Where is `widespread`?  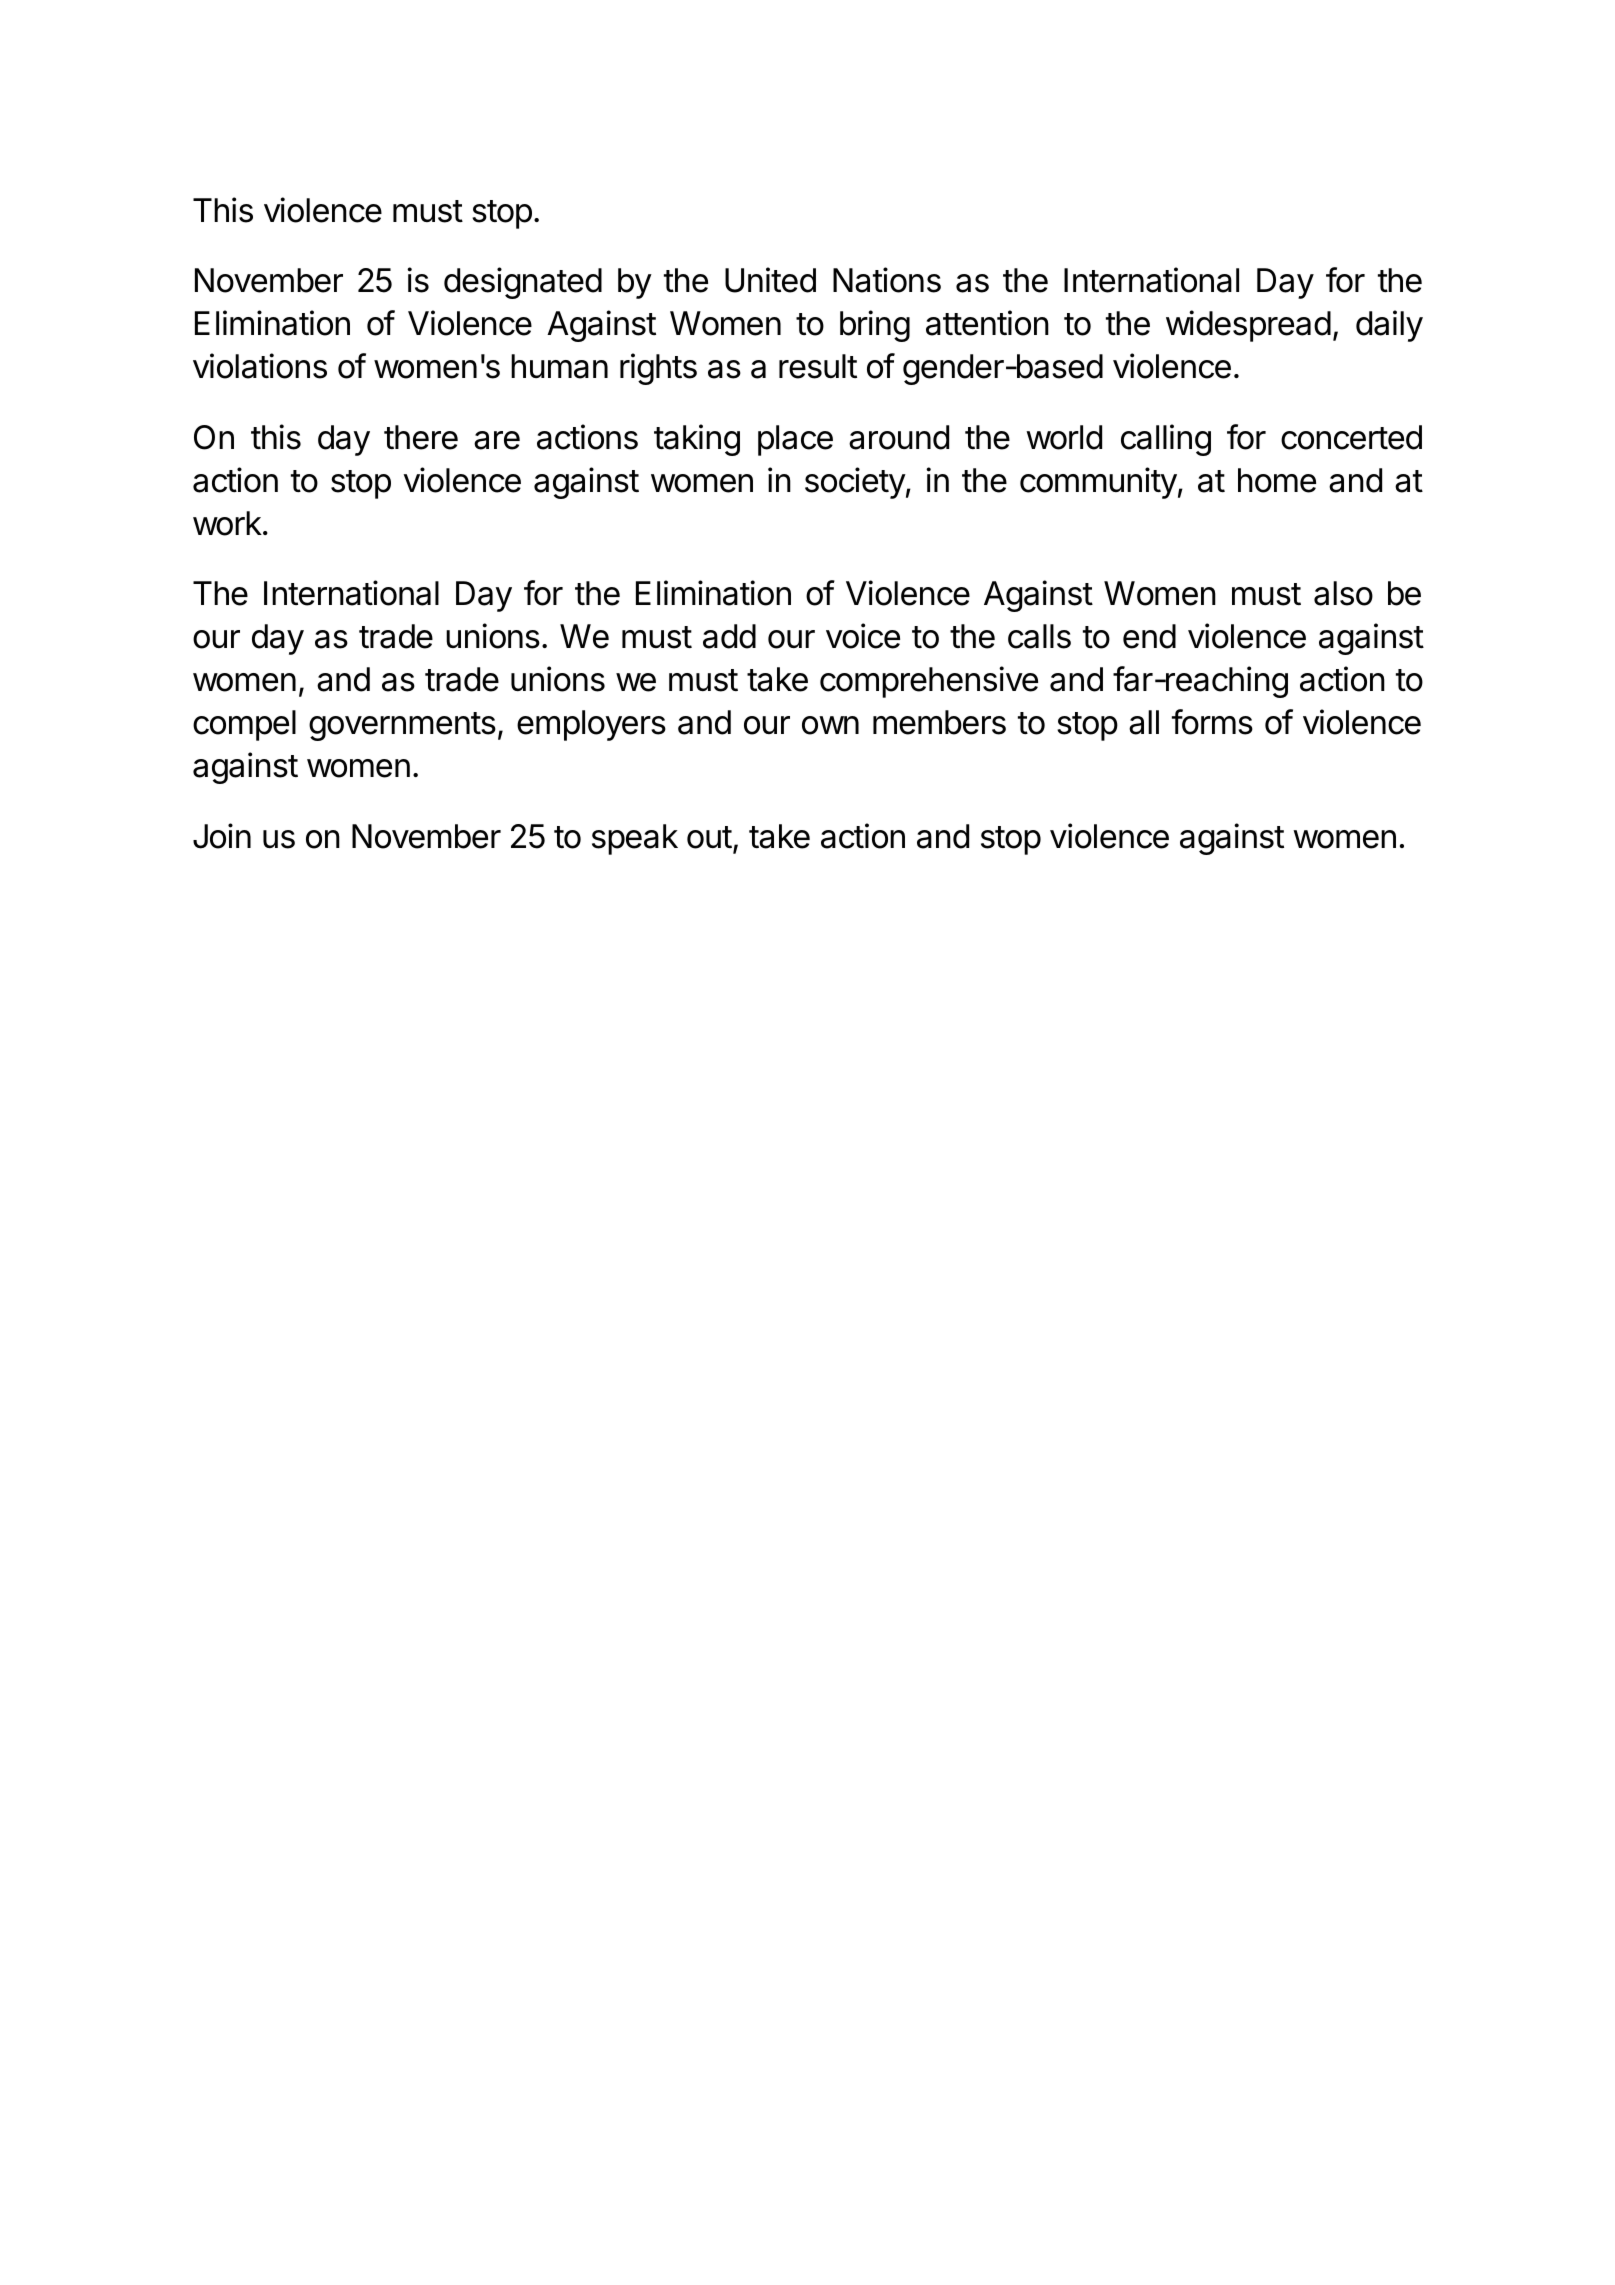
widespread is located at coordinates (1248, 326).
